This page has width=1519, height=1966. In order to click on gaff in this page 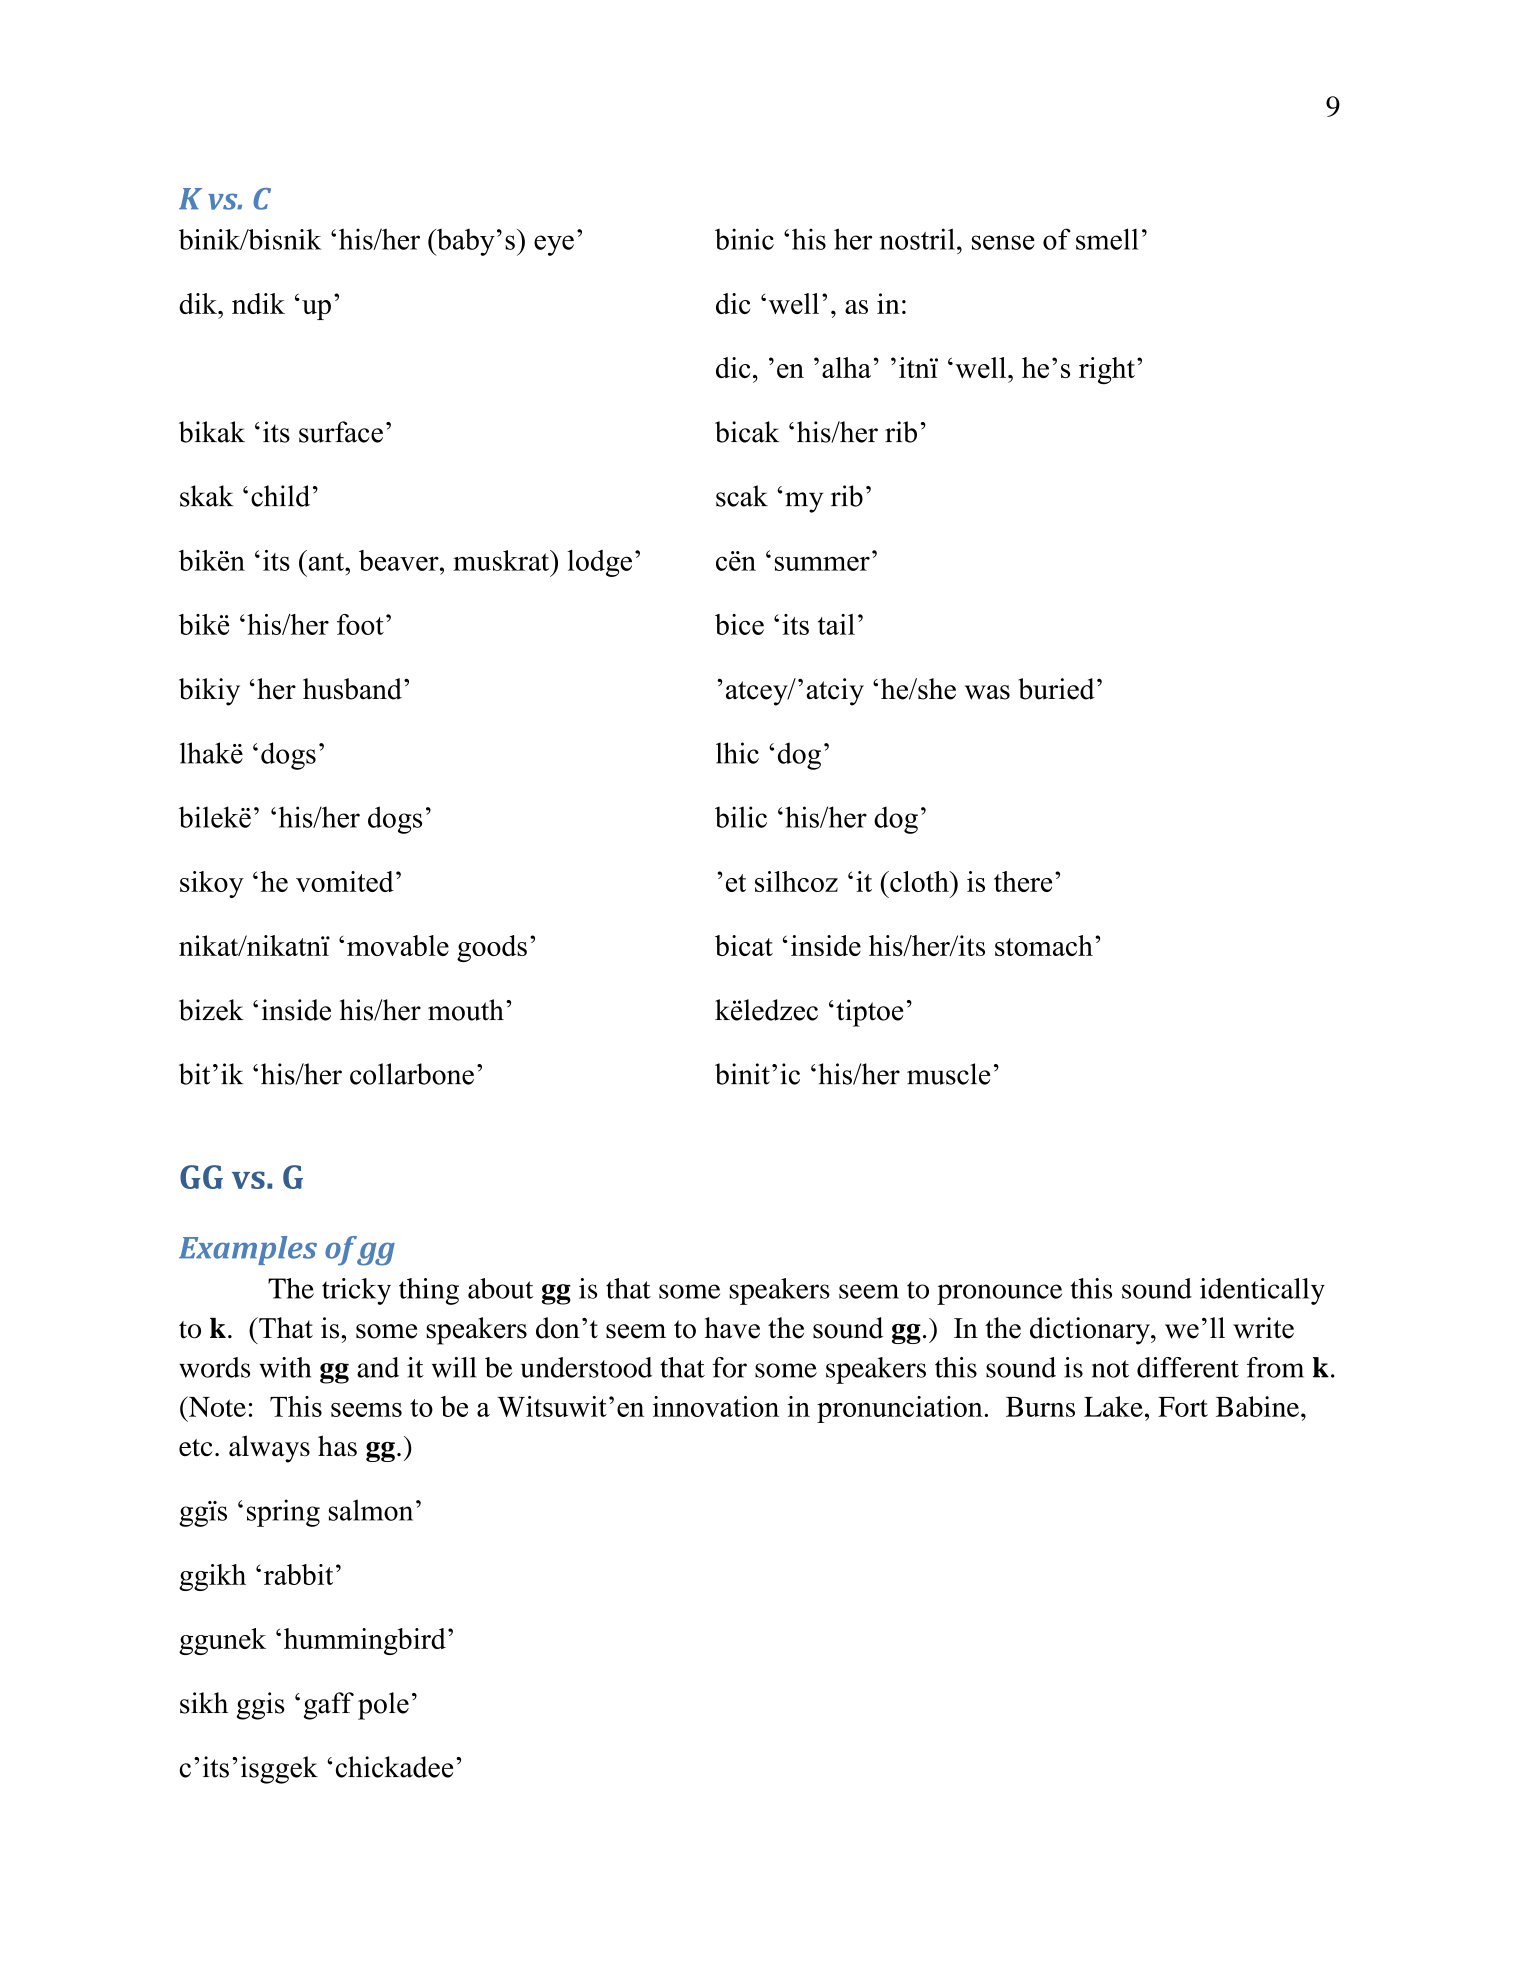, I will do `click(329, 1706)`.
